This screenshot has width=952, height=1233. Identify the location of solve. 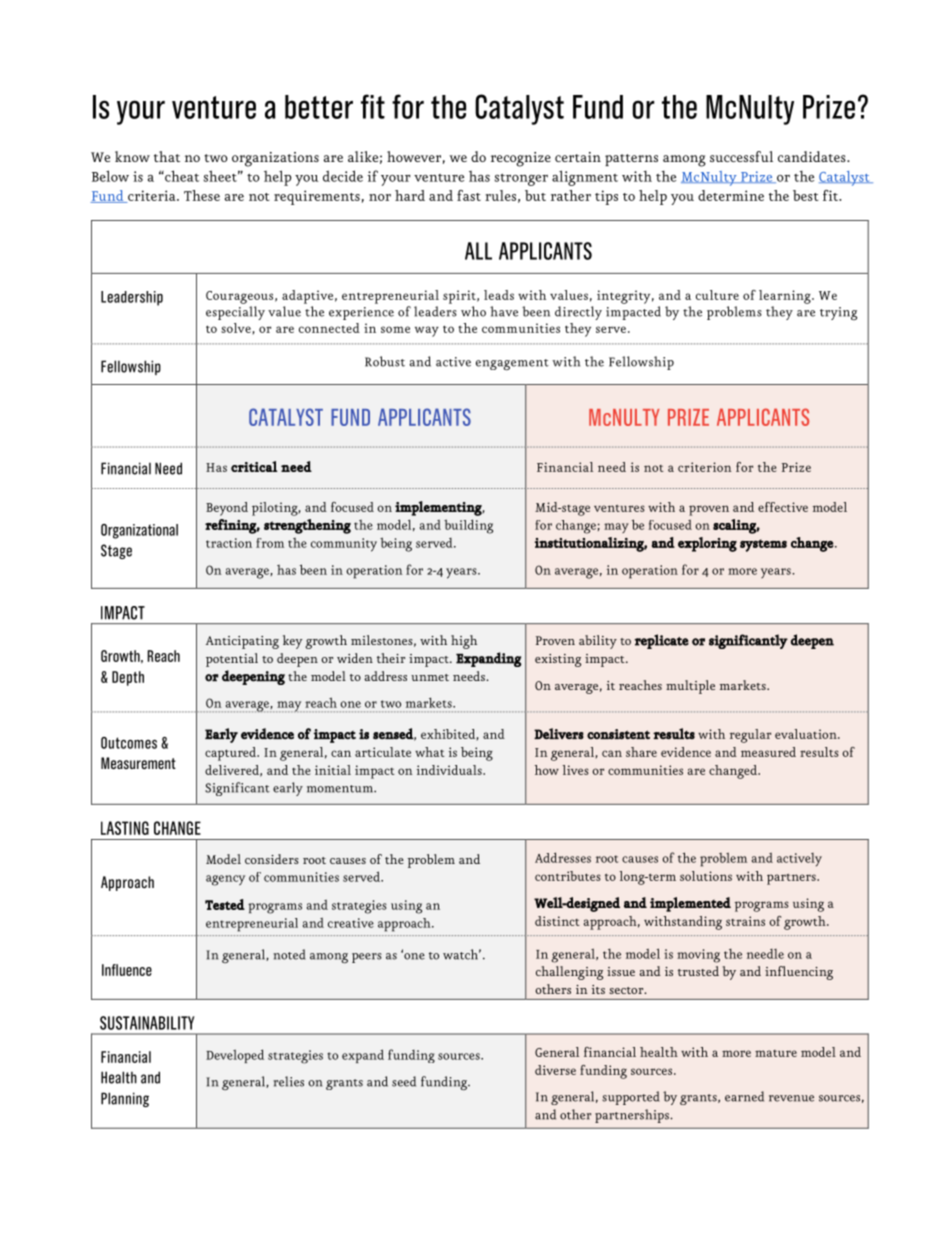
(236, 328).
